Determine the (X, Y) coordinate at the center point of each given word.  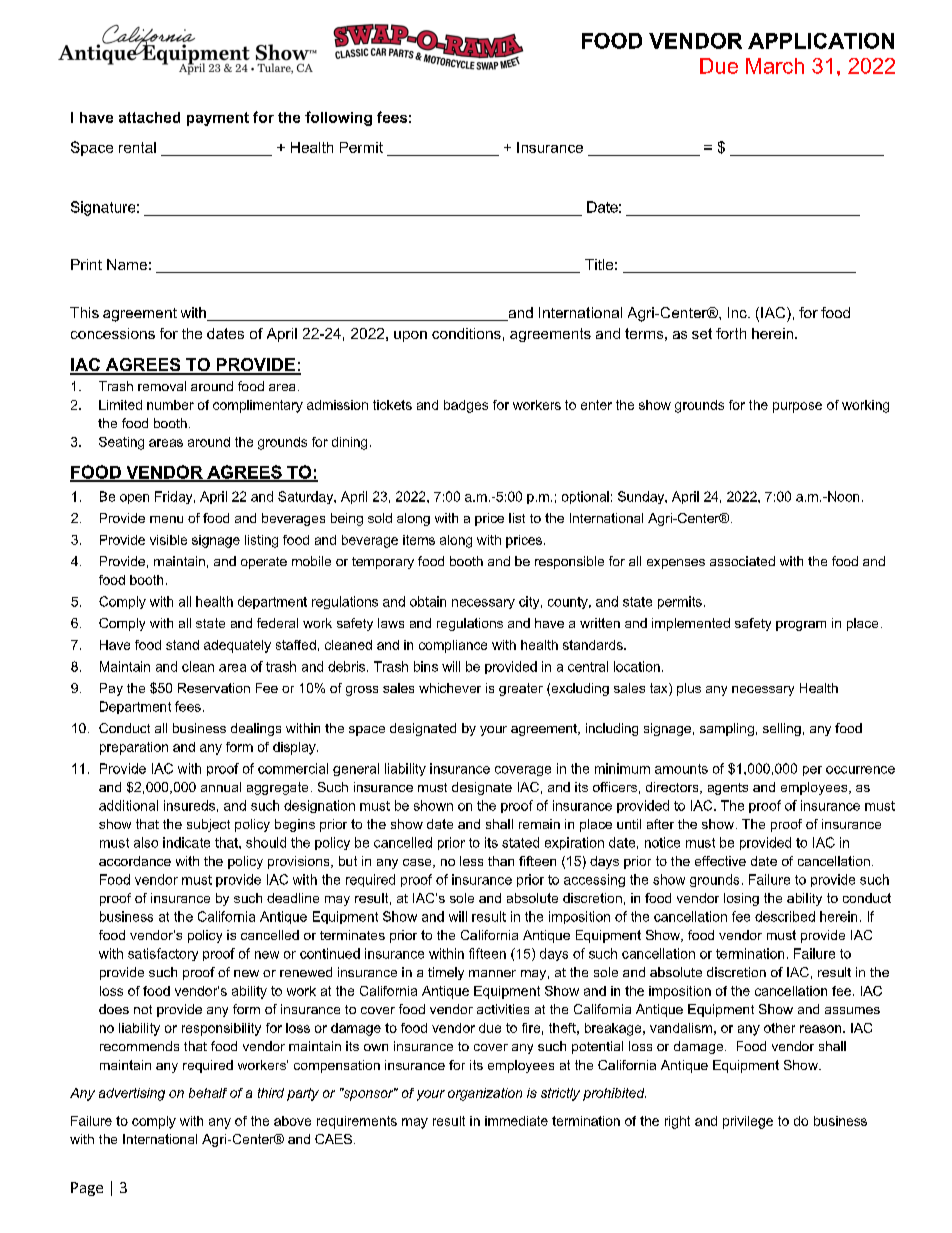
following (338, 118)
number (170, 405)
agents (728, 789)
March (775, 66)
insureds (189, 805)
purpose (797, 407)
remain (539, 824)
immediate (516, 1121)
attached (149, 117)
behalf (208, 1093)
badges (466, 406)
